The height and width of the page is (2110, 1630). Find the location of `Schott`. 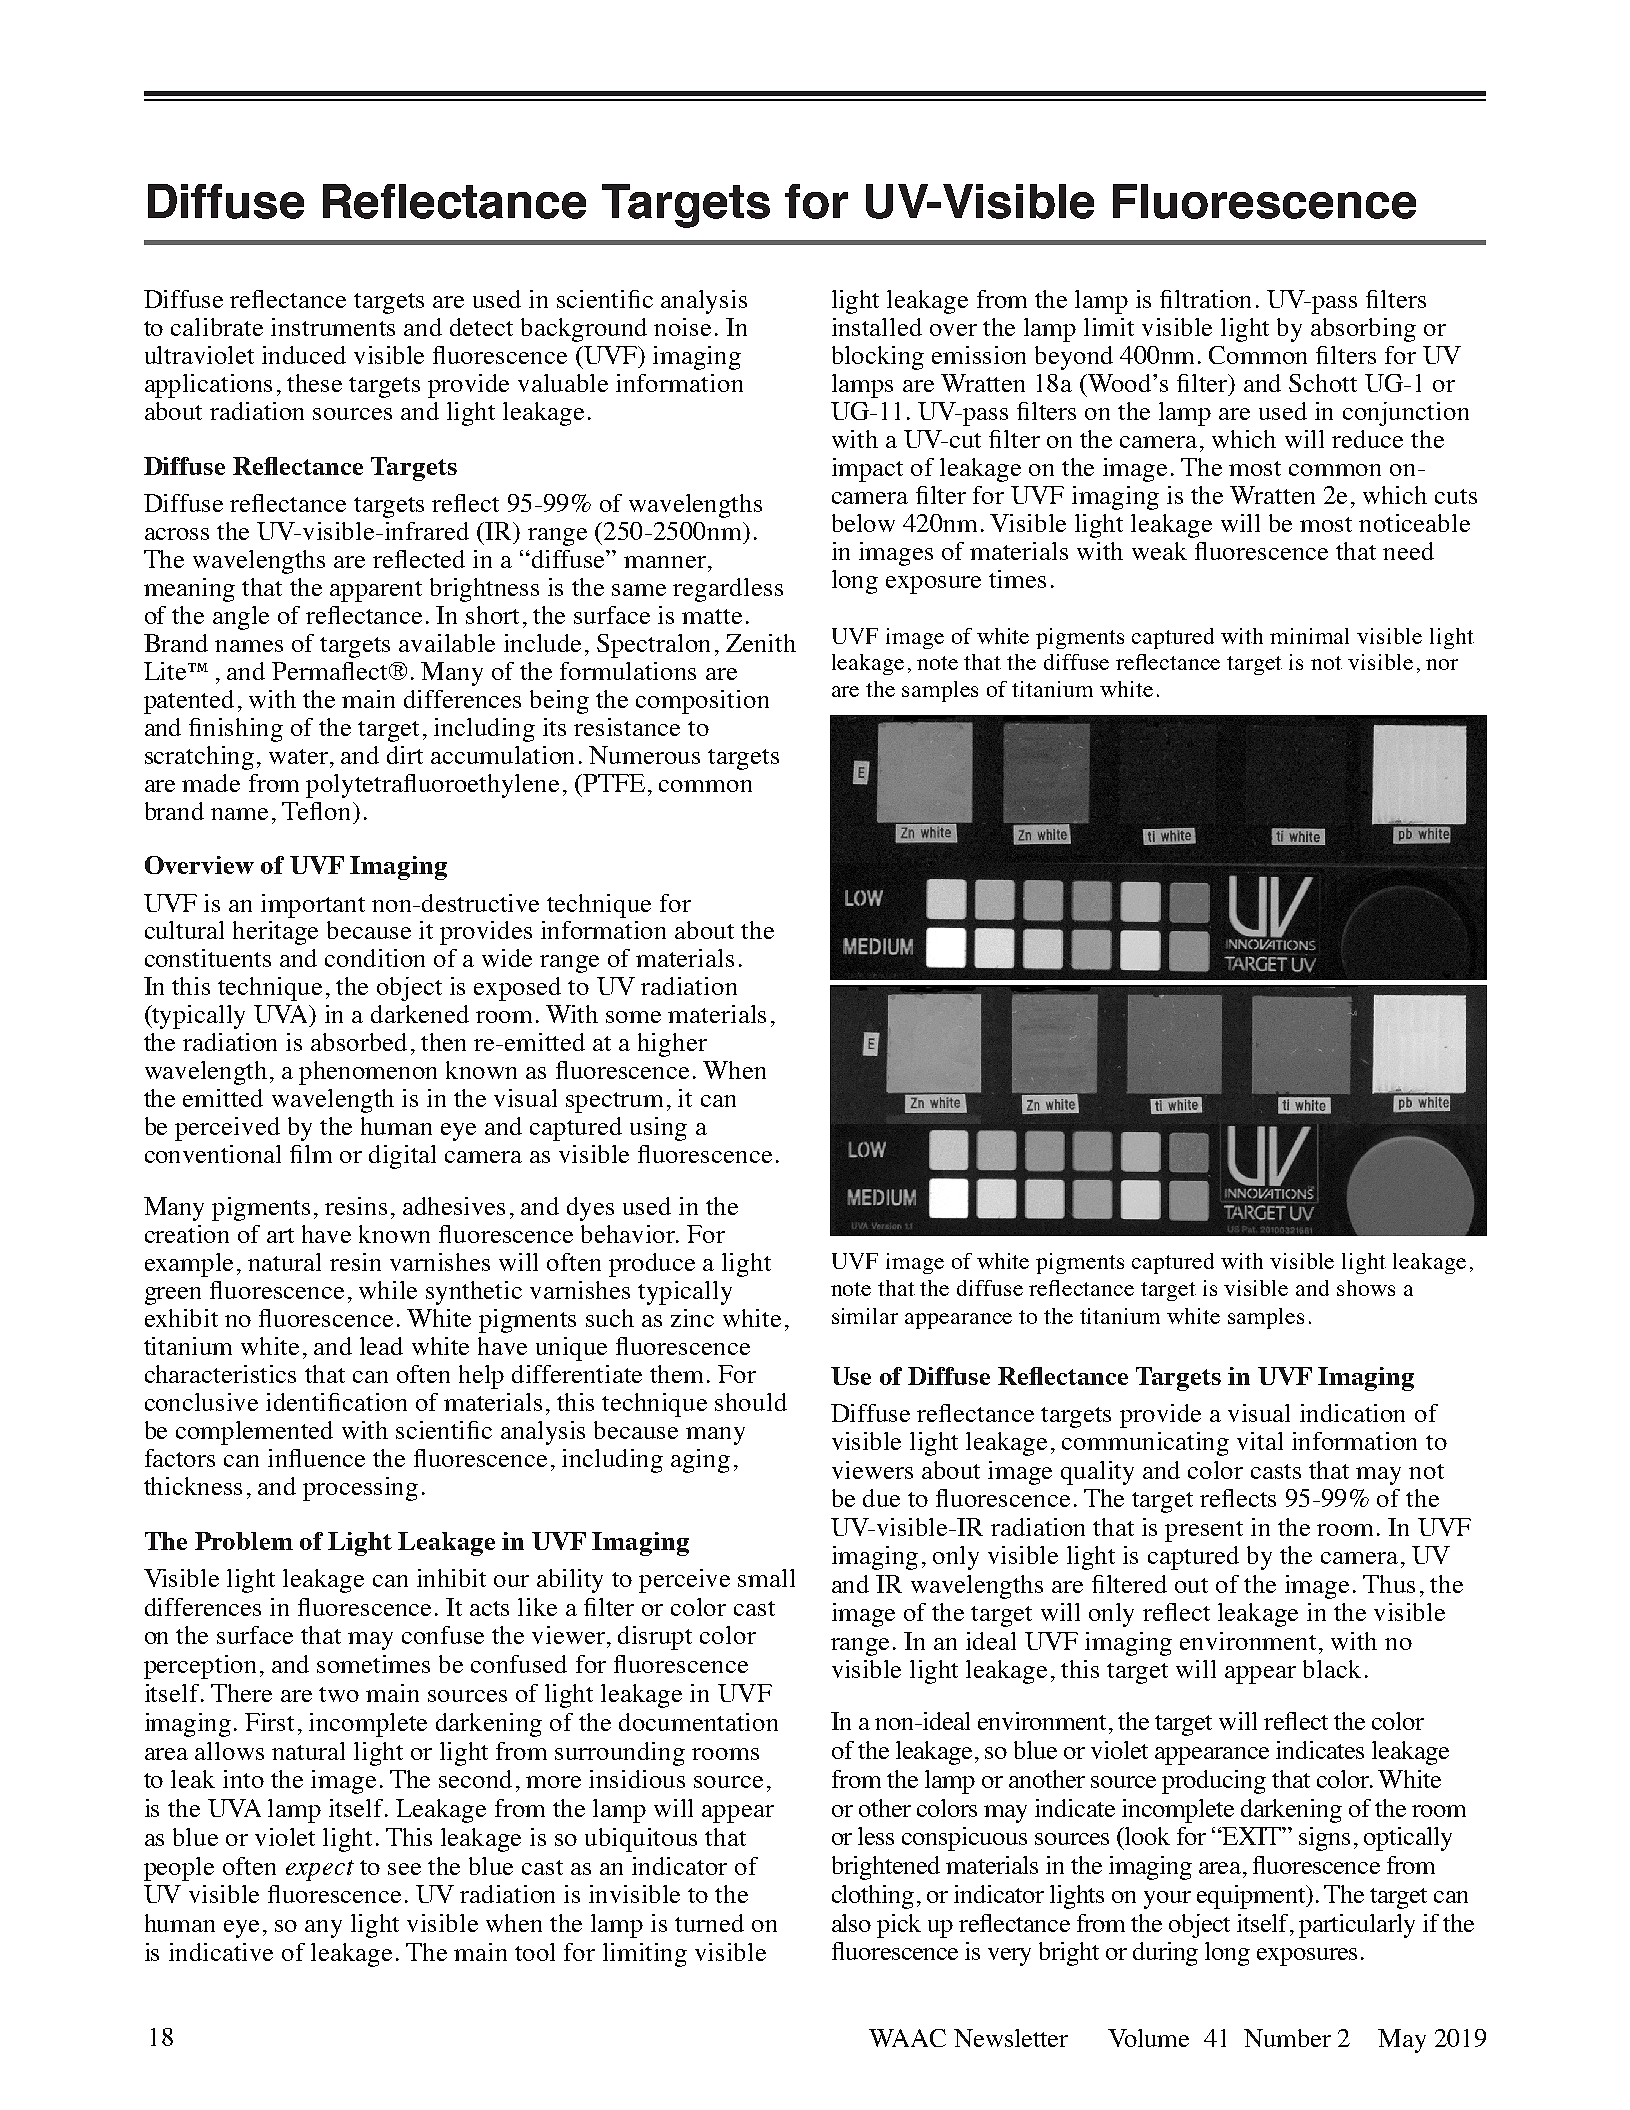

Schott is located at coordinates (1323, 383).
